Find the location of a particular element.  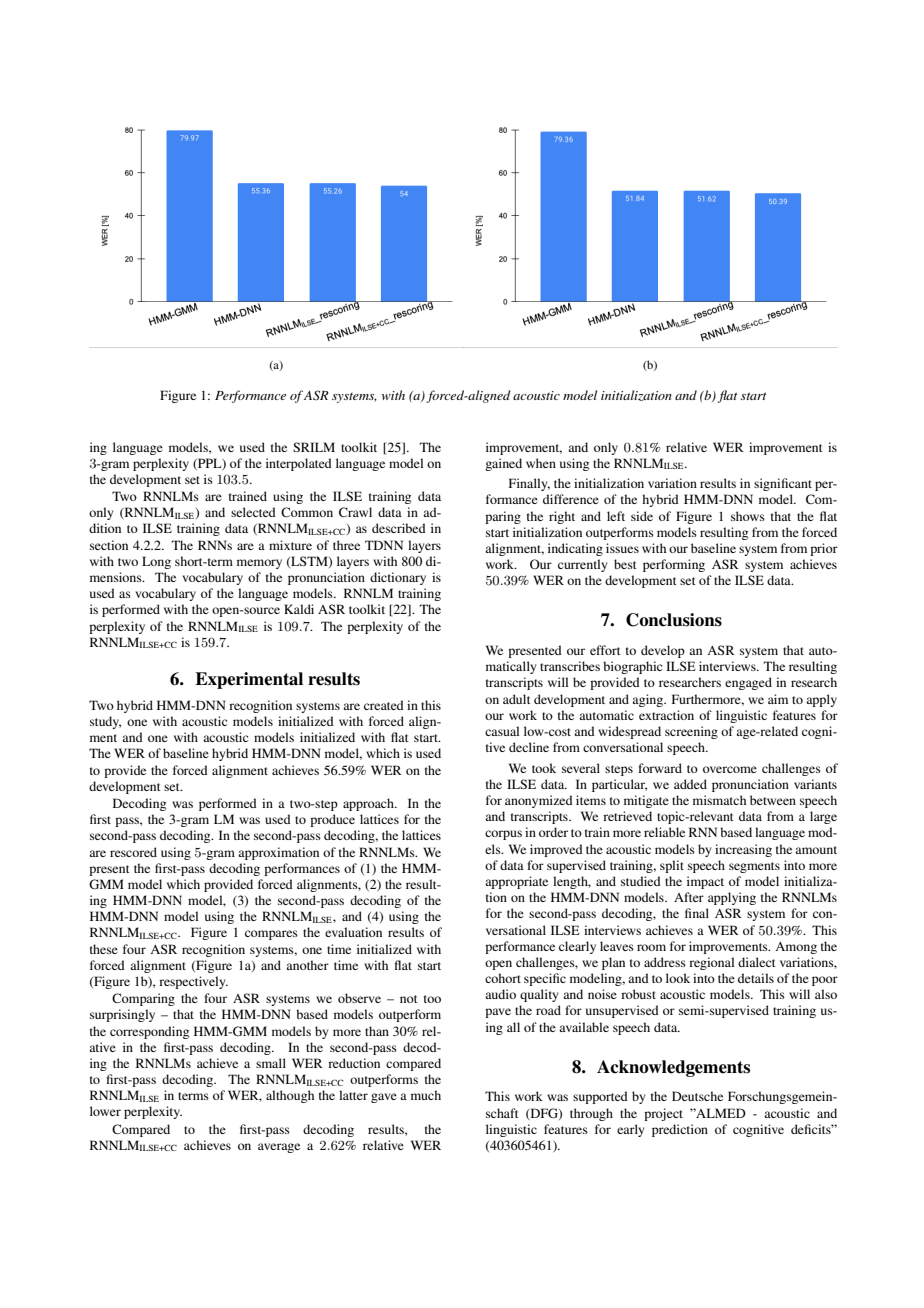

significant is located at coordinates (783, 484).
